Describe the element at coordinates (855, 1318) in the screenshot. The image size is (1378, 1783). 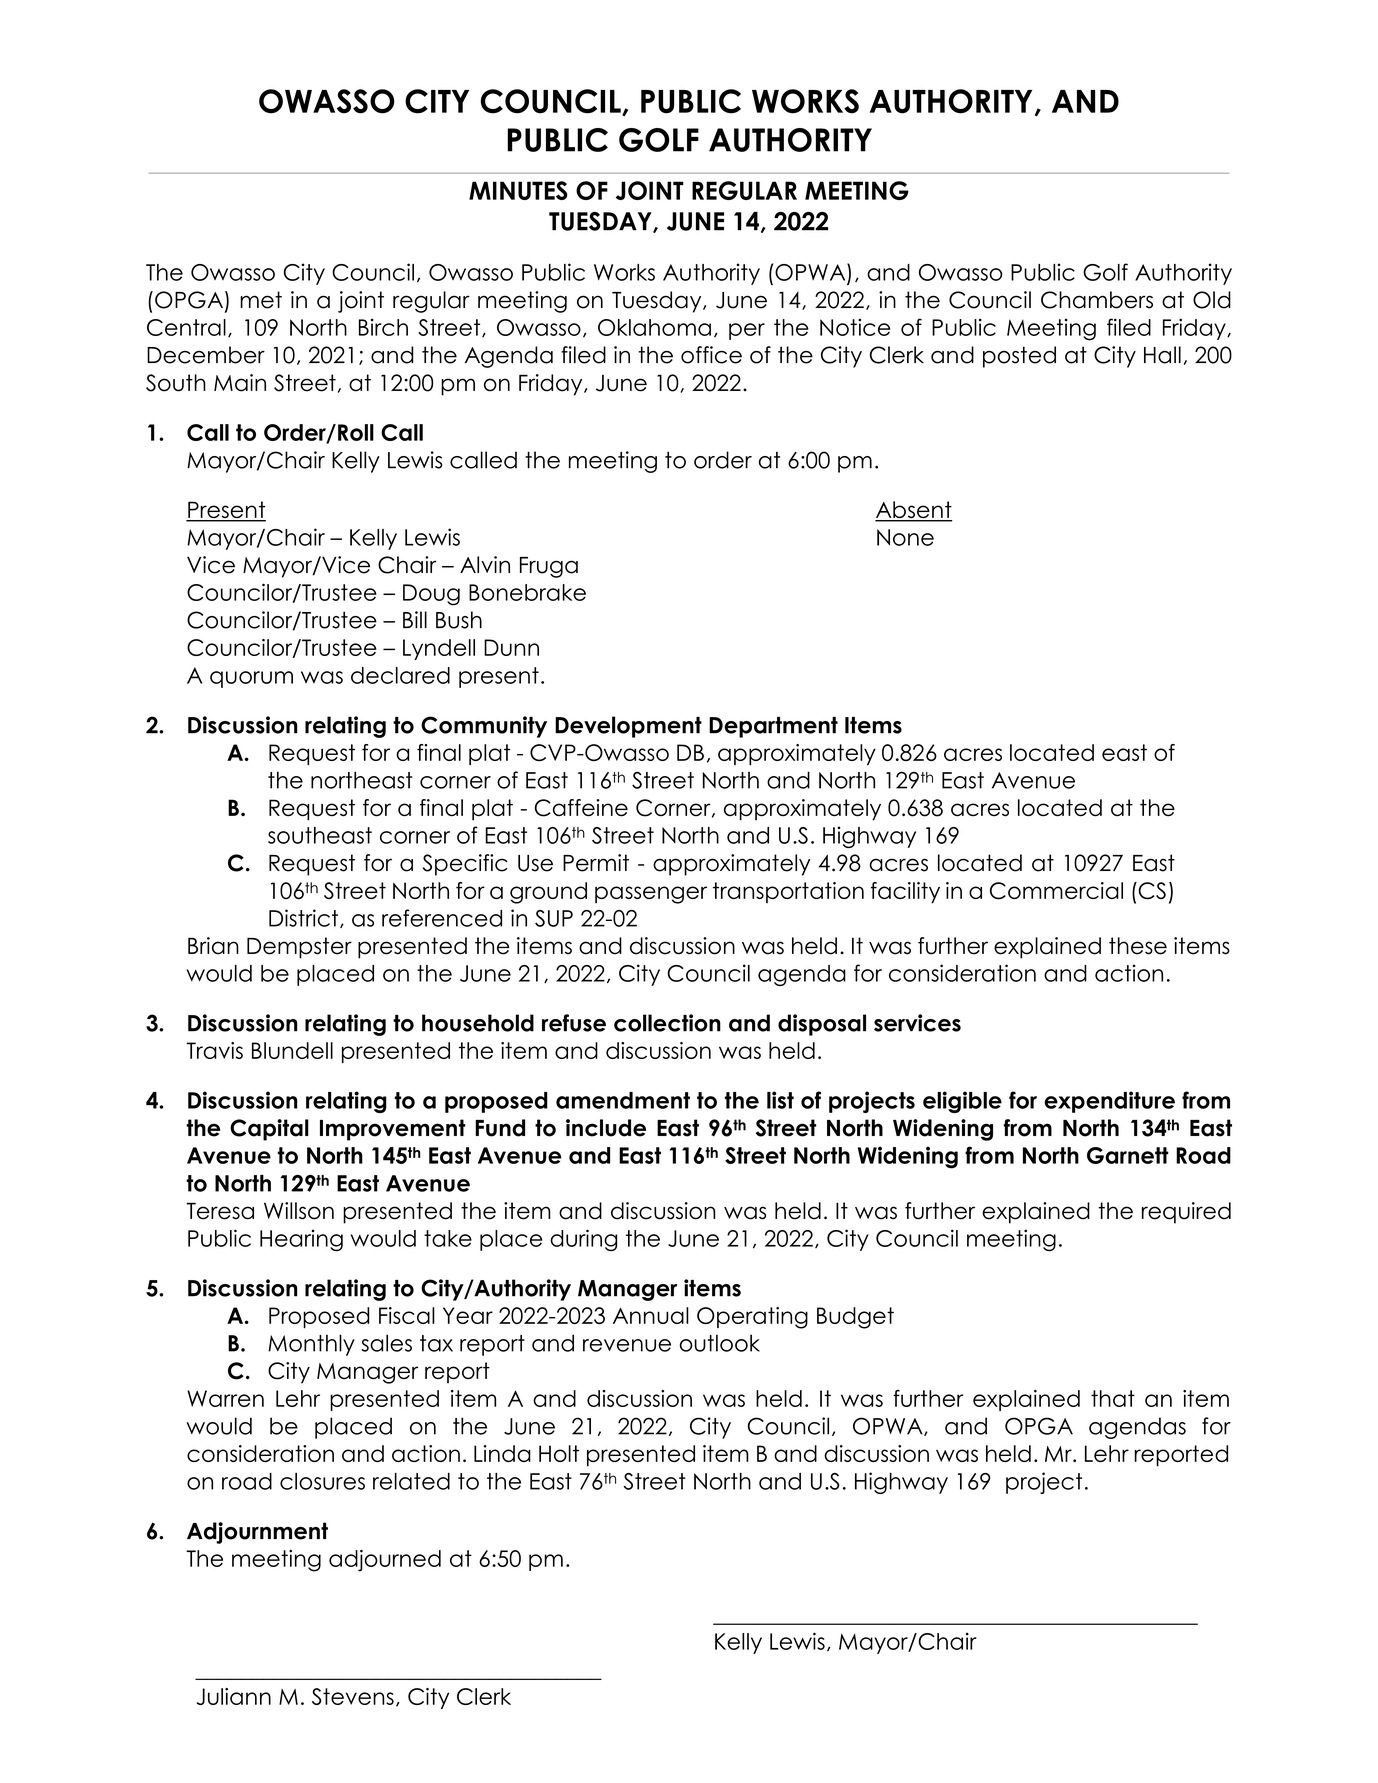
I see `Budget` at that location.
